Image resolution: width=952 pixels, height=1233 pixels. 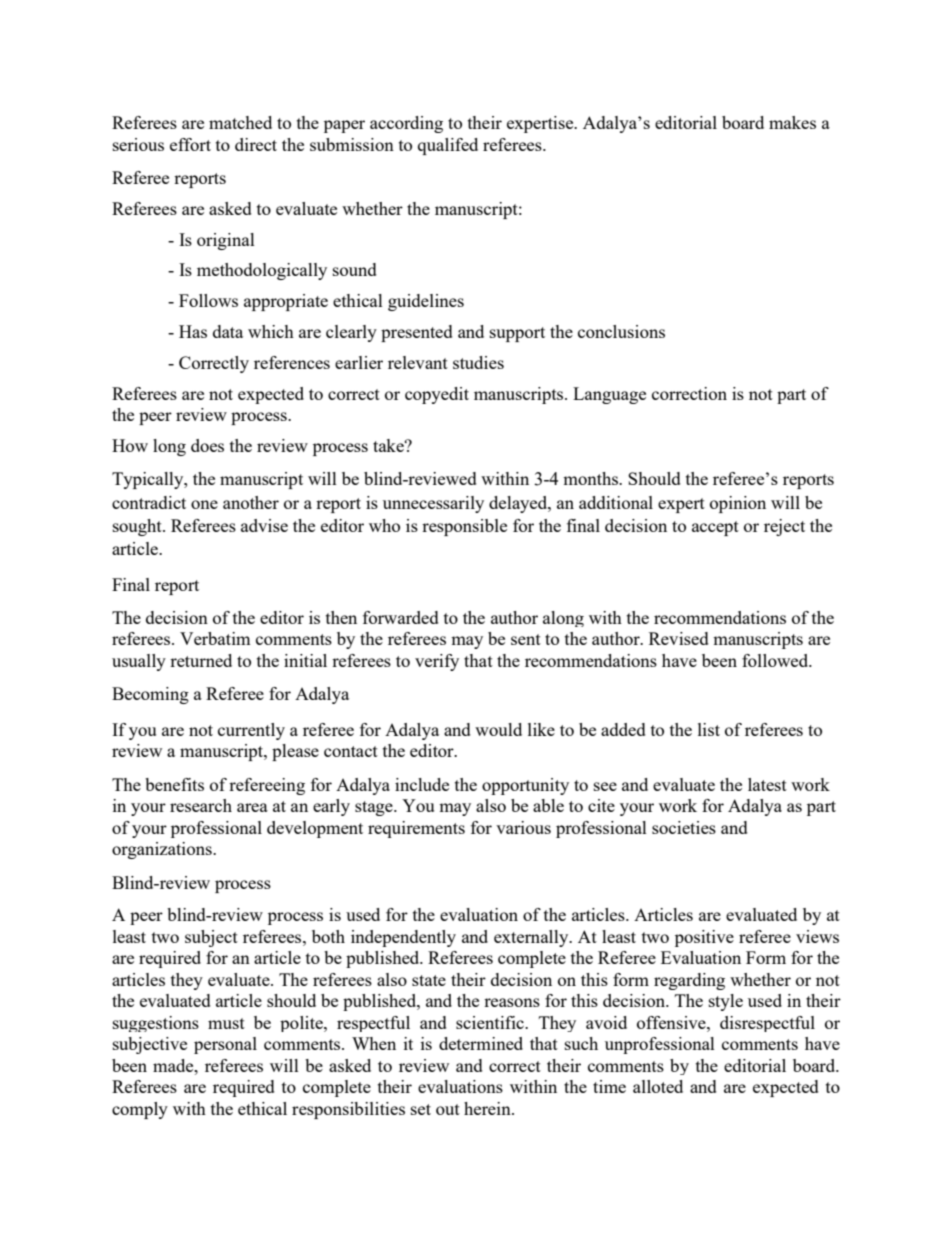 What do you see at coordinates (228, 331) in the screenshot?
I see `data` at bounding box center [228, 331].
